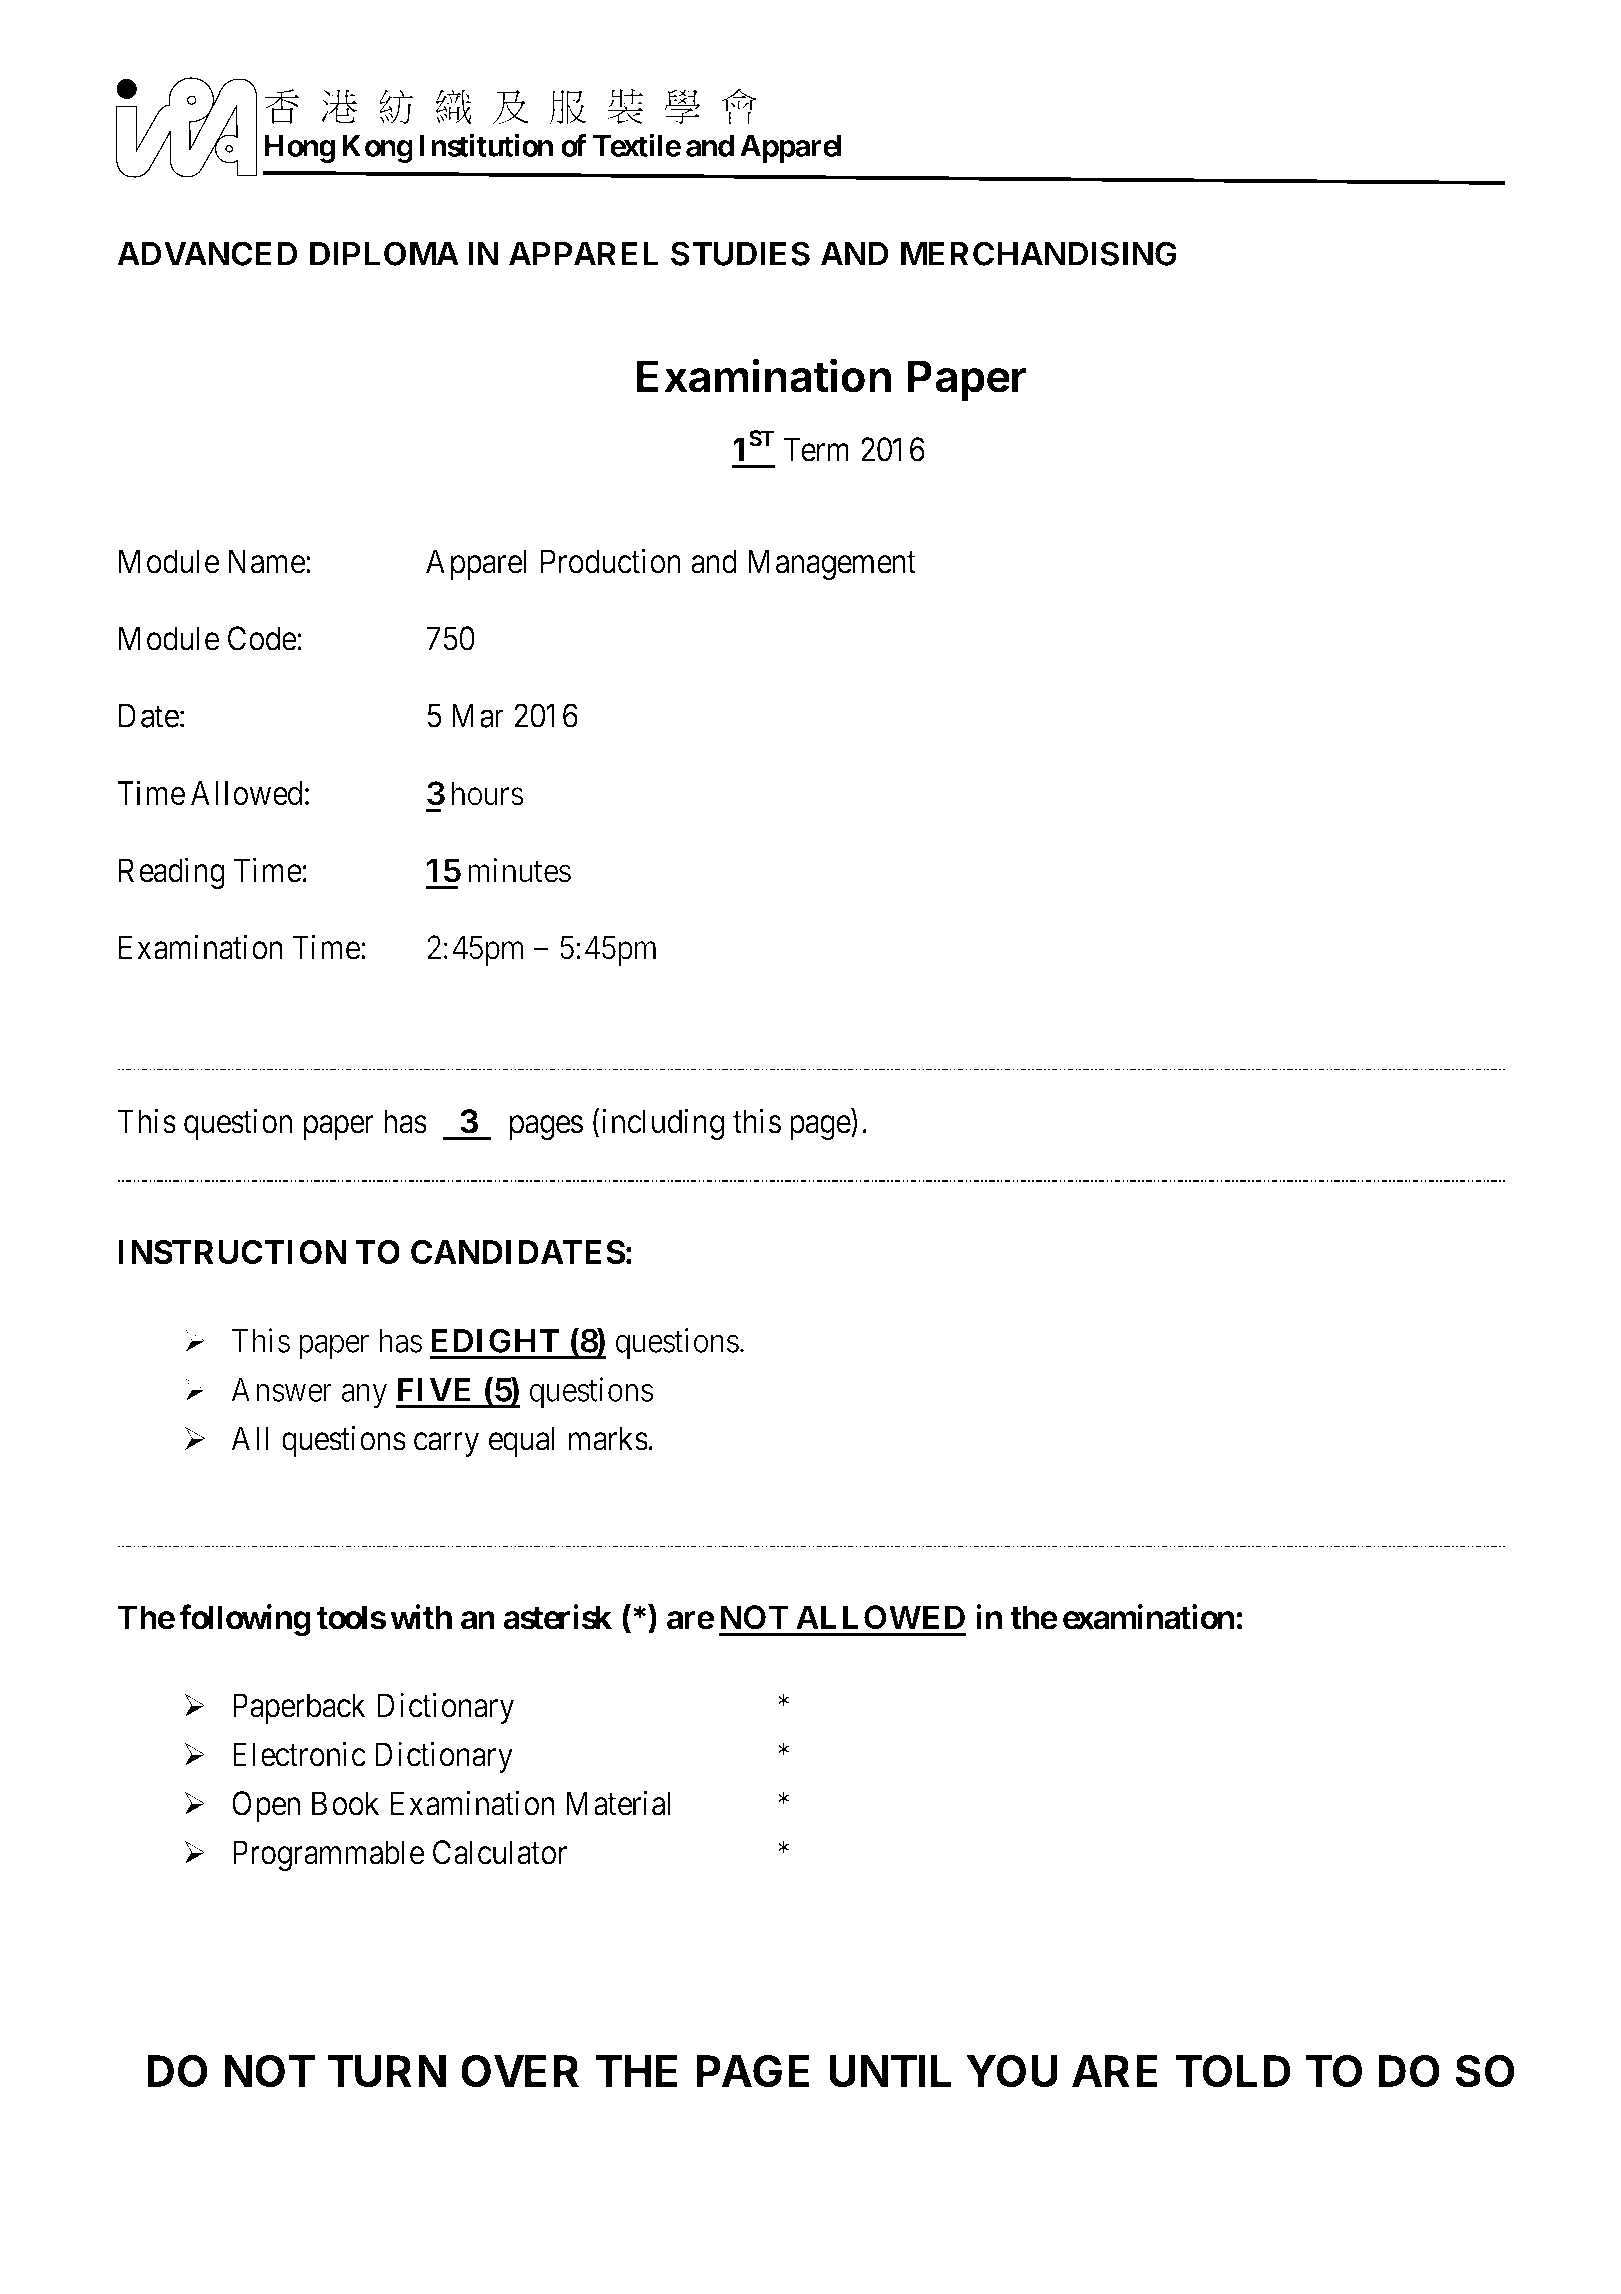  What do you see at coordinates (1012, 2071) in the document?
I see `YOU` at bounding box center [1012, 2071].
